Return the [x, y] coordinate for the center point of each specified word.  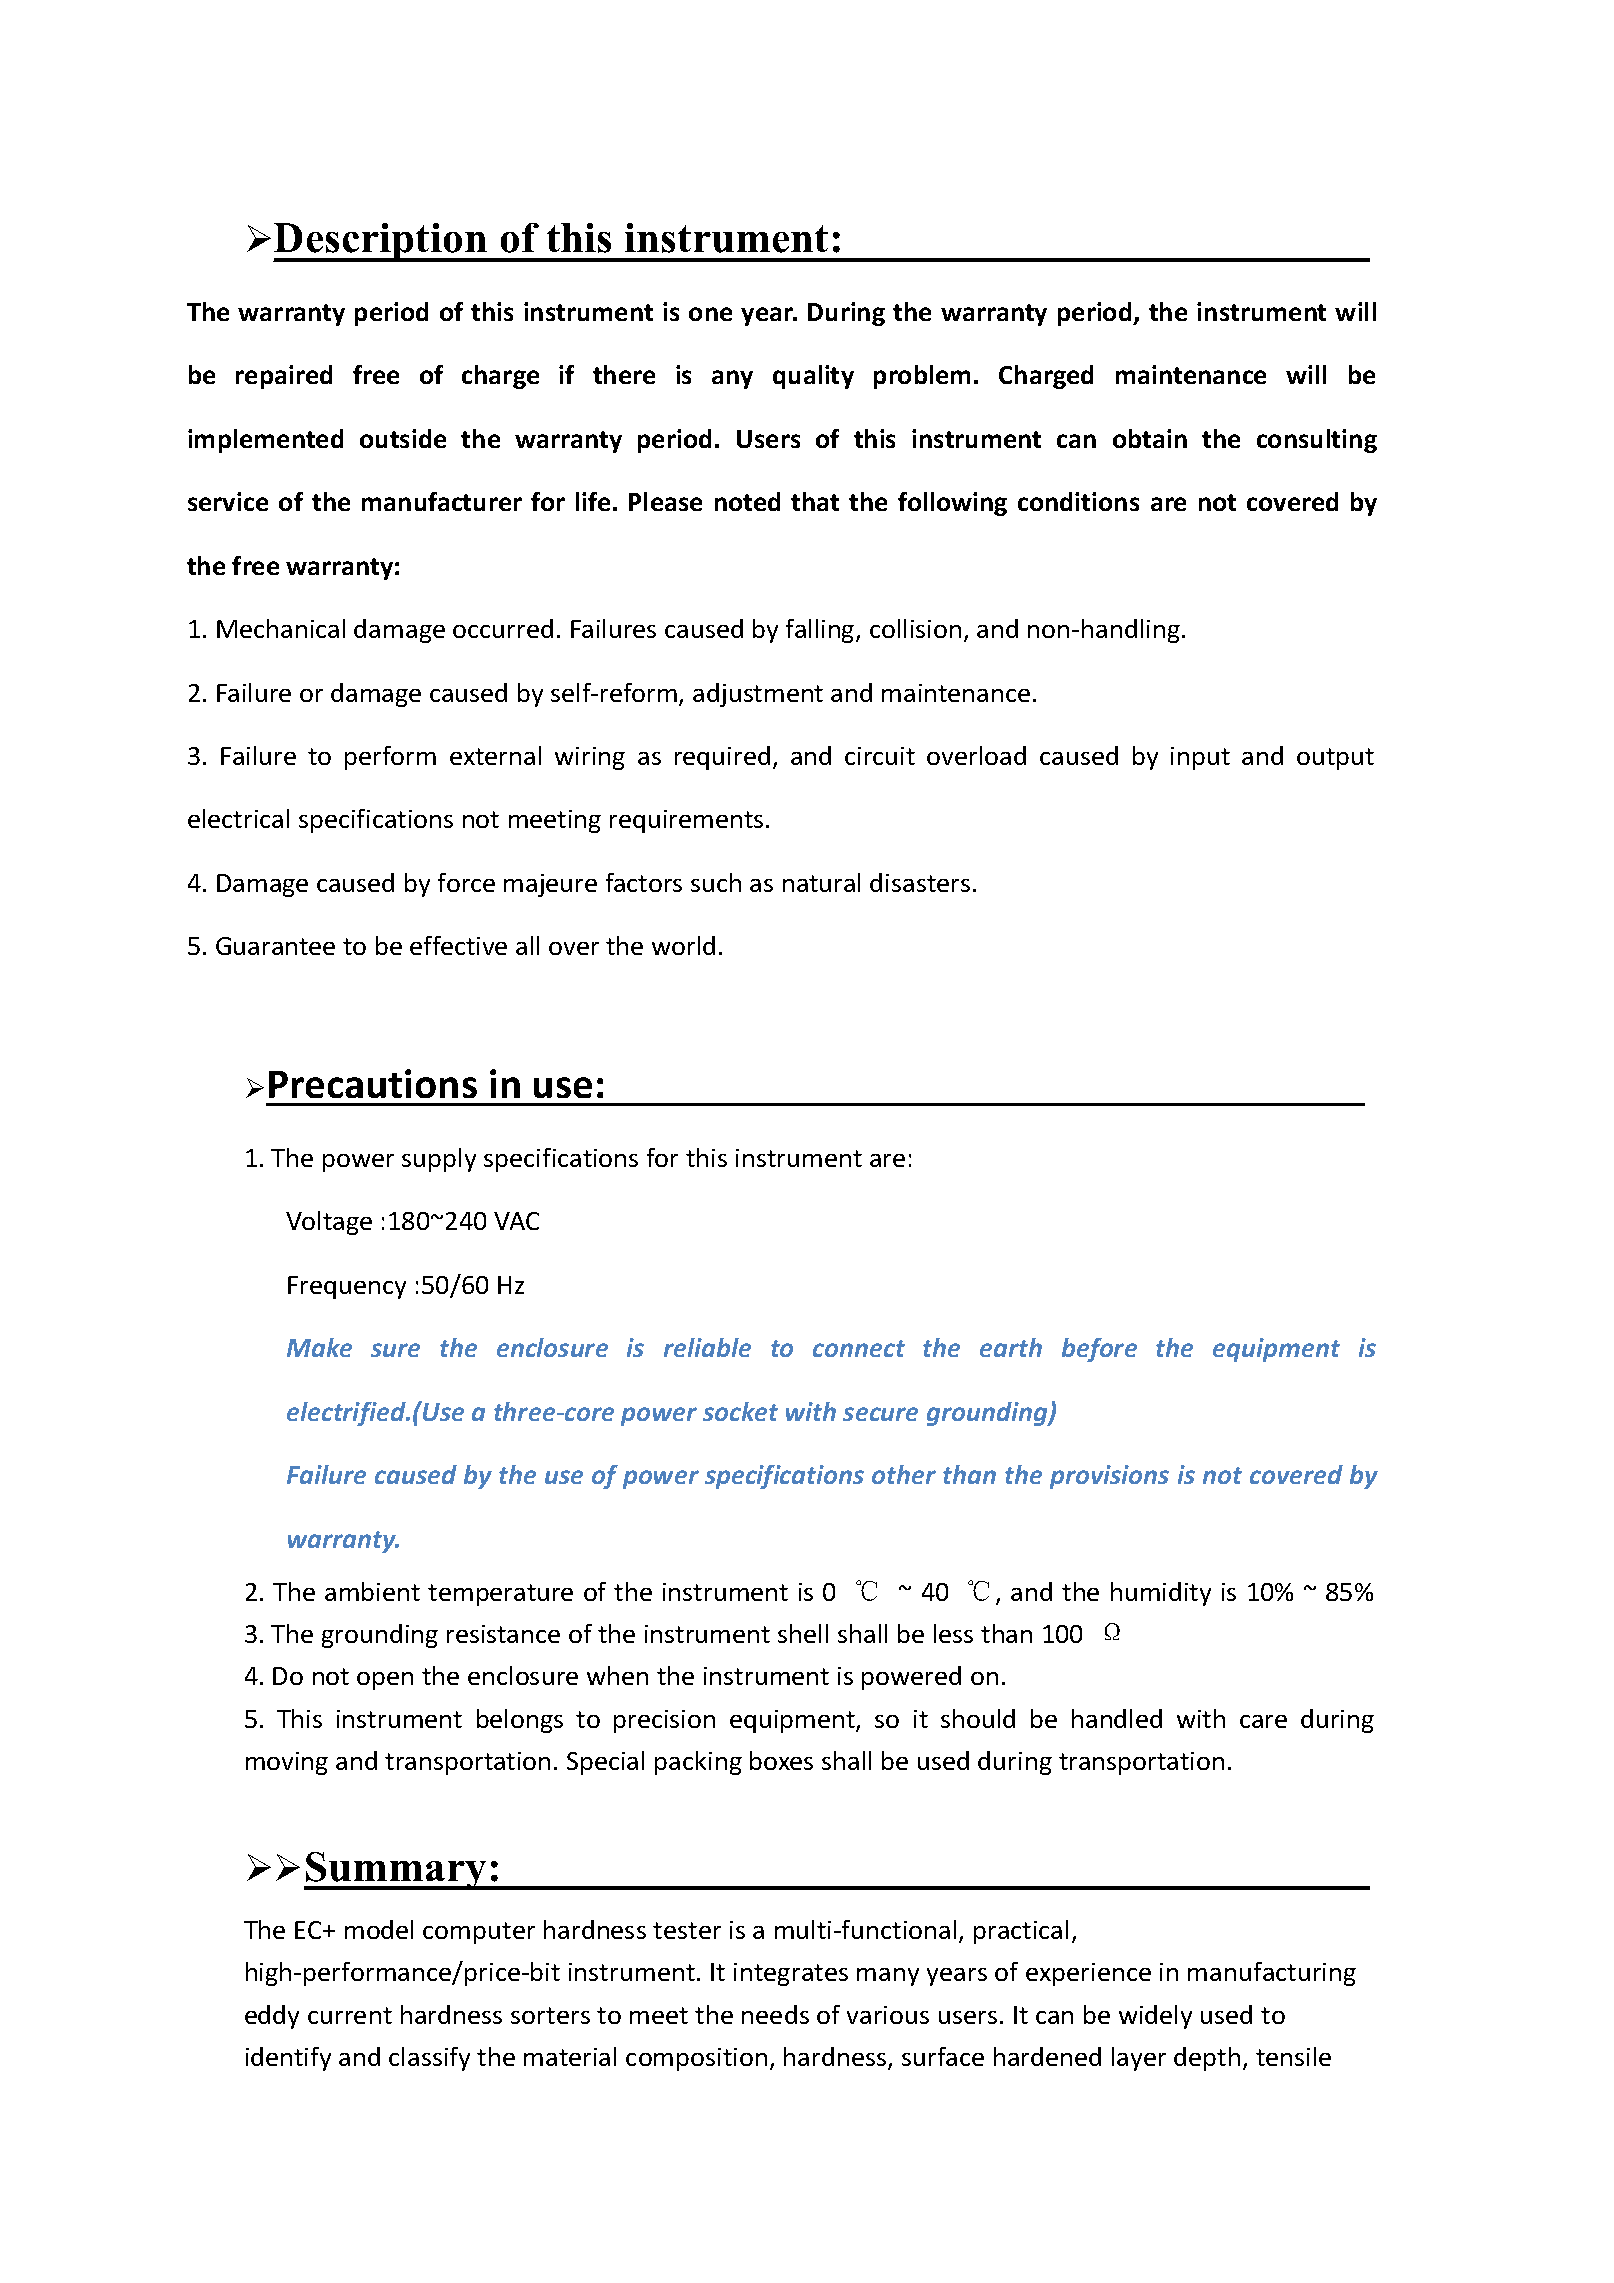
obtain [1150, 438]
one [710, 314]
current [350, 2015]
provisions [1109, 1477]
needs [775, 2014]
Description [381, 242]
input [1200, 758]
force [466, 882]
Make [319, 1347]
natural [821, 882]
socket [740, 1411]
